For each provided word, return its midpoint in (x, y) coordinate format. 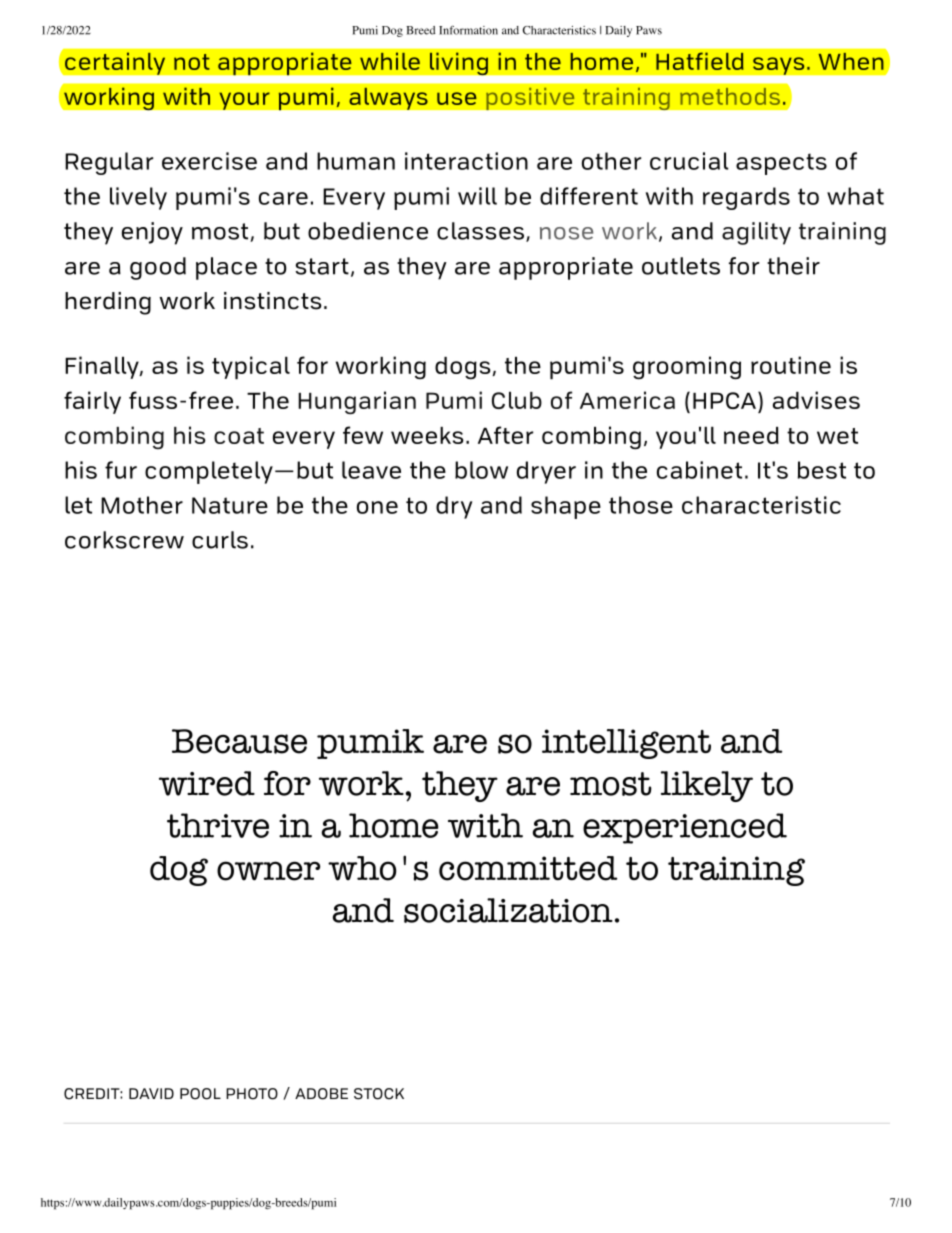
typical (251, 368)
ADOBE (321, 1094)
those (641, 505)
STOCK (379, 1094)
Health (123, 1204)
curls (220, 540)
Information (468, 30)
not (192, 62)
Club (517, 400)
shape (566, 507)
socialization (508, 910)
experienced (685, 828)
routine (791, 365)
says (779, 66)
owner (268, 871)
